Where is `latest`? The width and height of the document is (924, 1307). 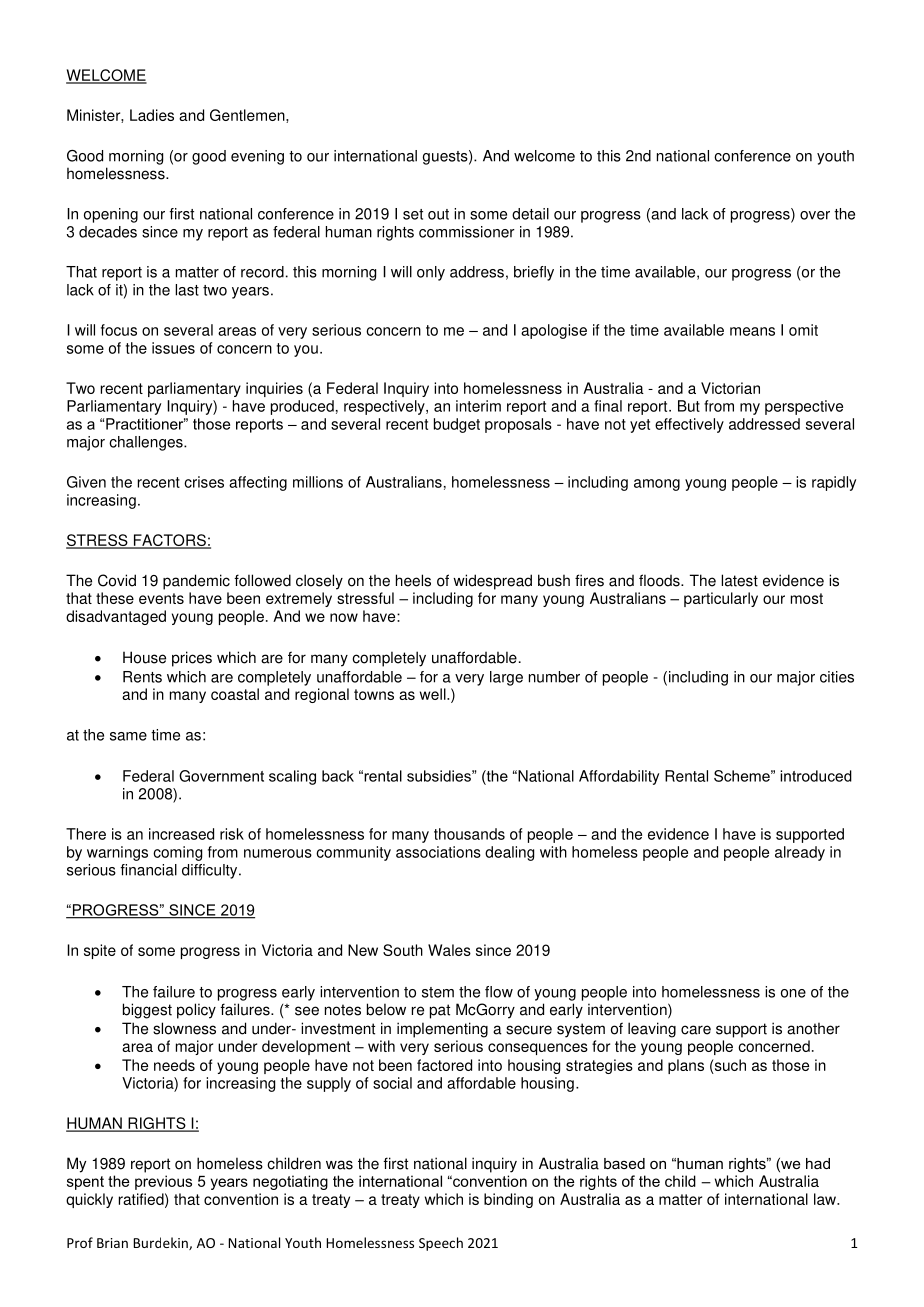 latest is located at coordinates (739, 580).
